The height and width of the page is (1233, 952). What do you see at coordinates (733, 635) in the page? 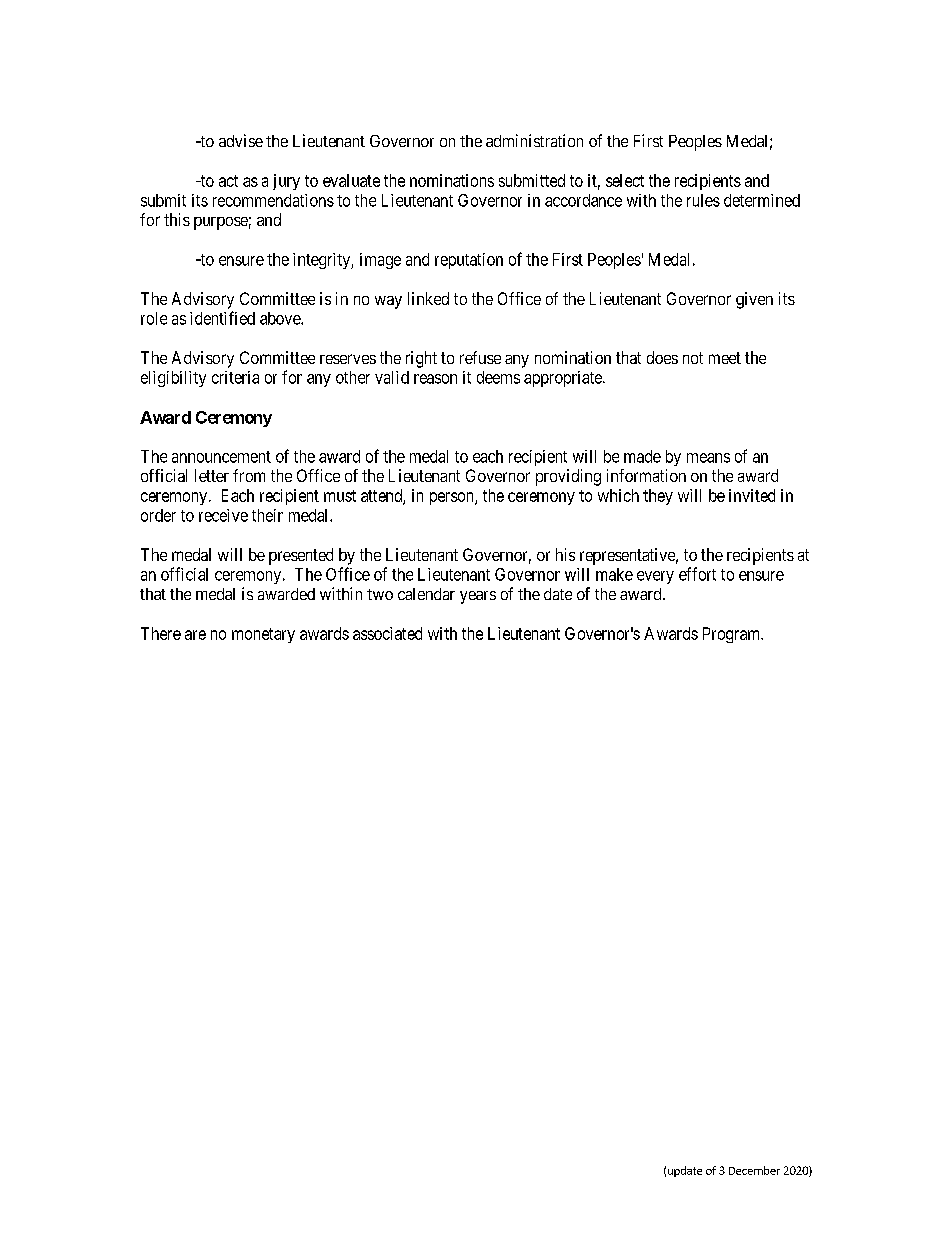
I see `Program` at bounding box center [733, 635].
